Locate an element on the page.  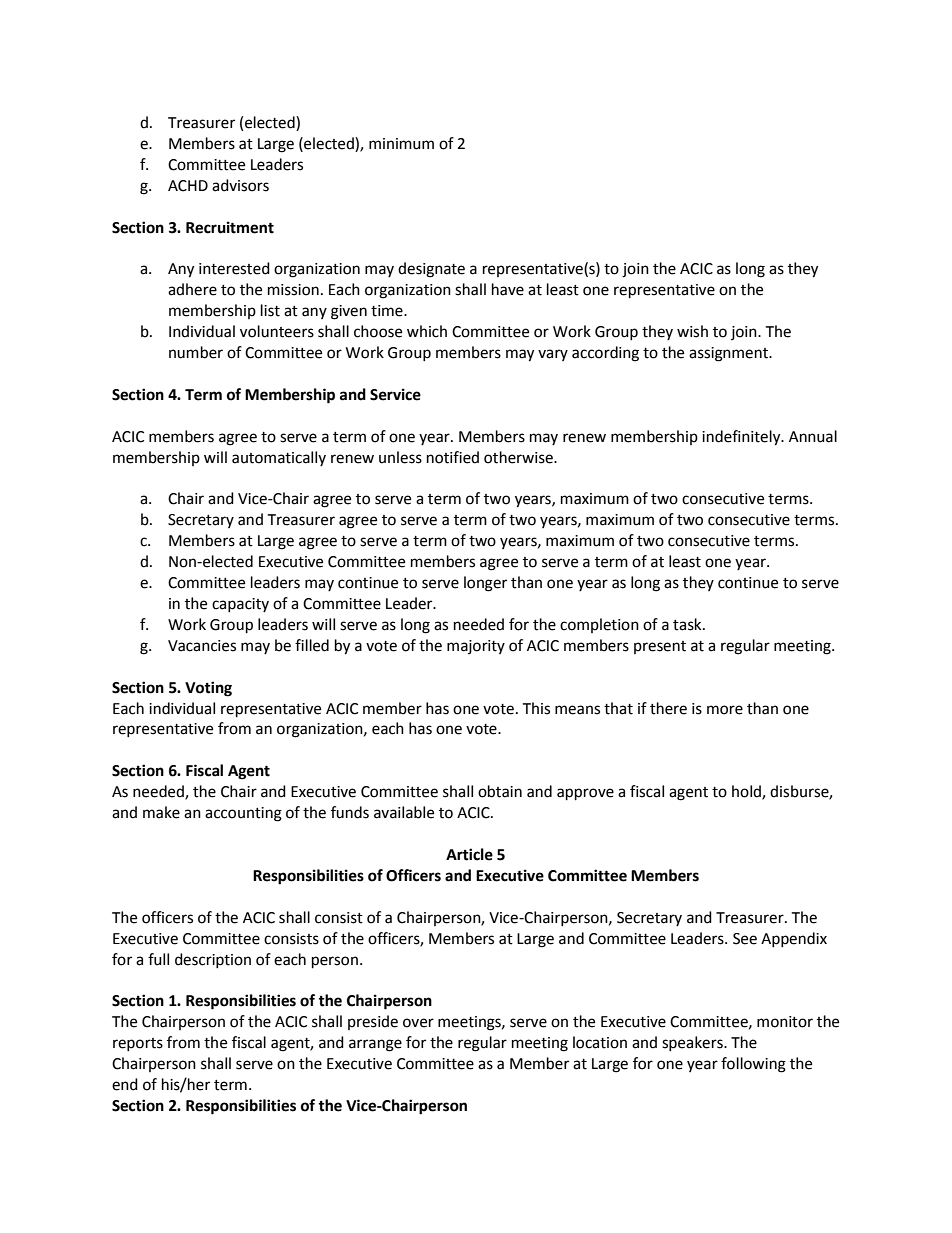
reports is located at coordinates (138, 1044).
